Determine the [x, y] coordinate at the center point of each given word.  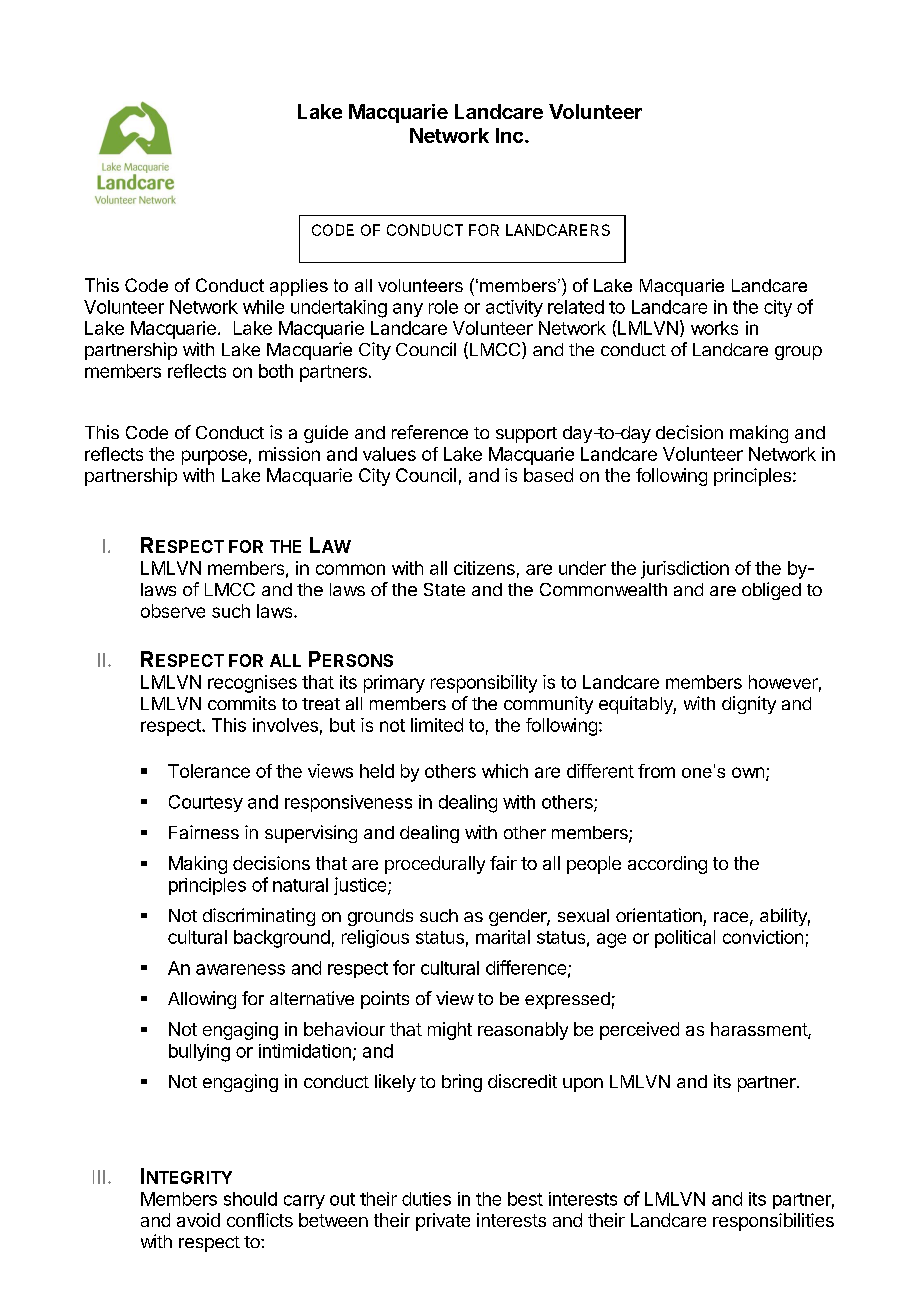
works [714, 328]
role [443, 307]
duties [426, 1199]
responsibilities [773, 1222]
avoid [198, 1220]
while [263, 307]
